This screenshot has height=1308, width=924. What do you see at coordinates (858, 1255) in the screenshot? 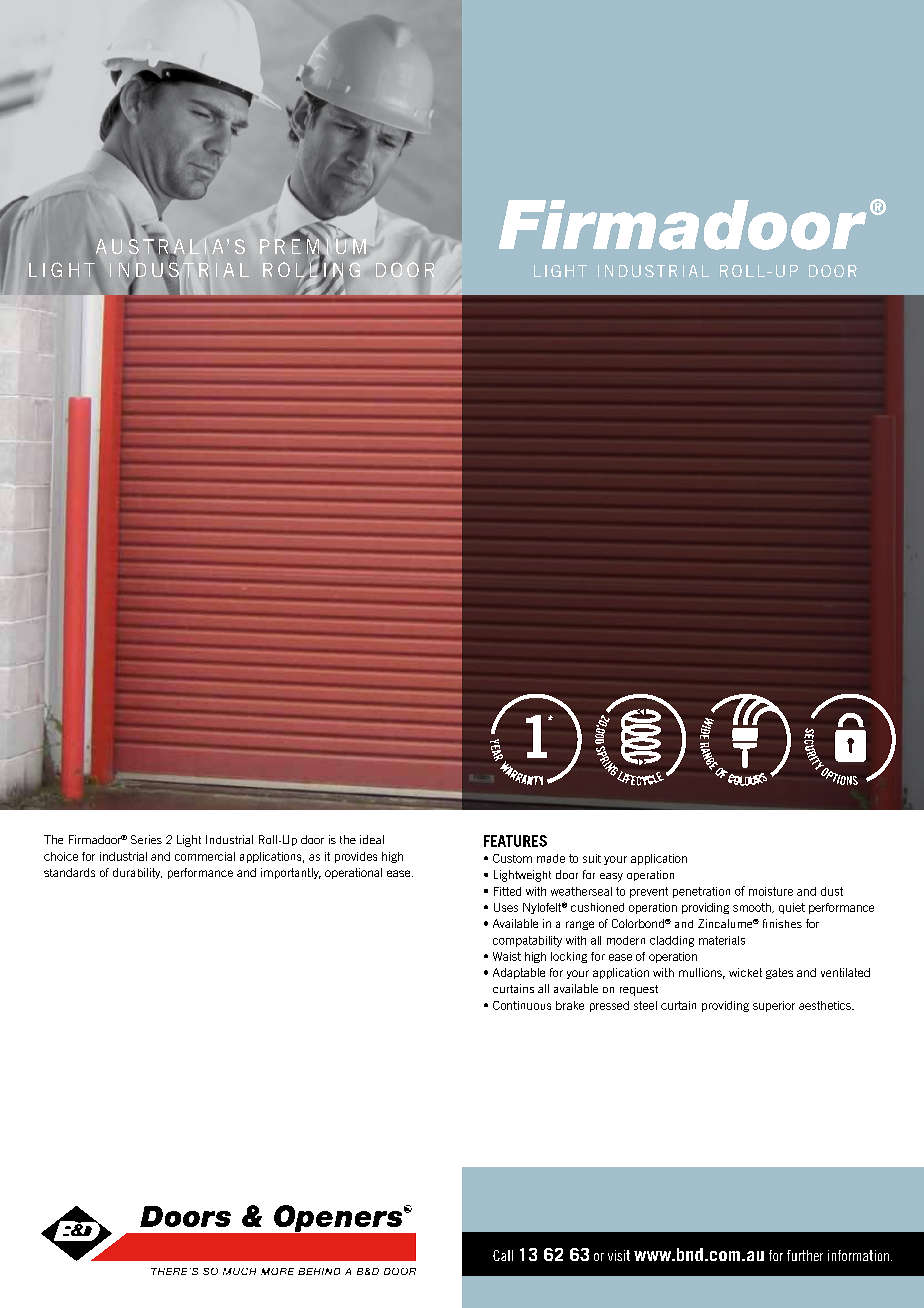
I see `information` at bounding box center [858, 1255].
